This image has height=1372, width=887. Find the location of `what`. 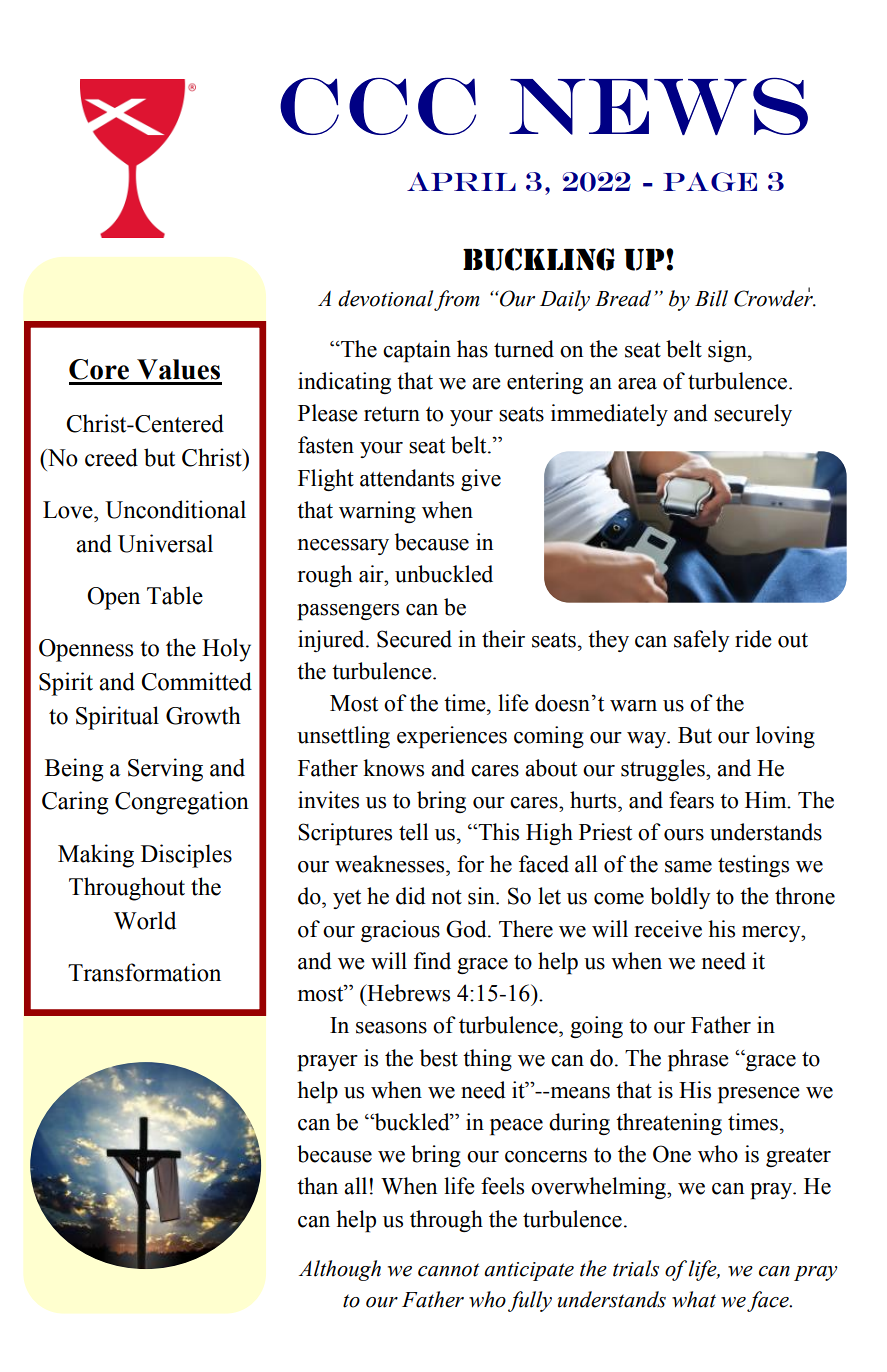

what is located at coordinates (694, 1299).
